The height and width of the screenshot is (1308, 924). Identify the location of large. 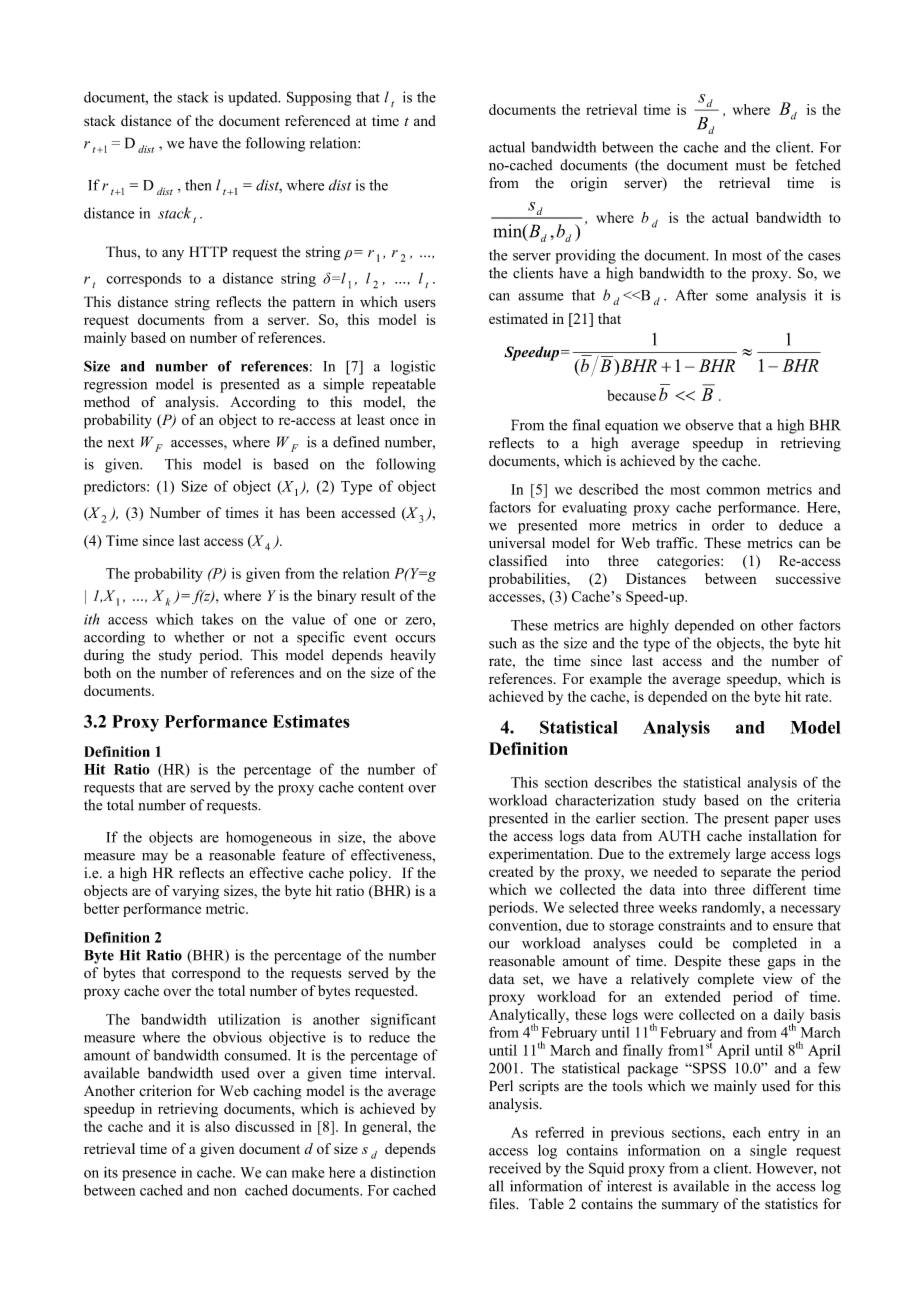
(751, 855).
